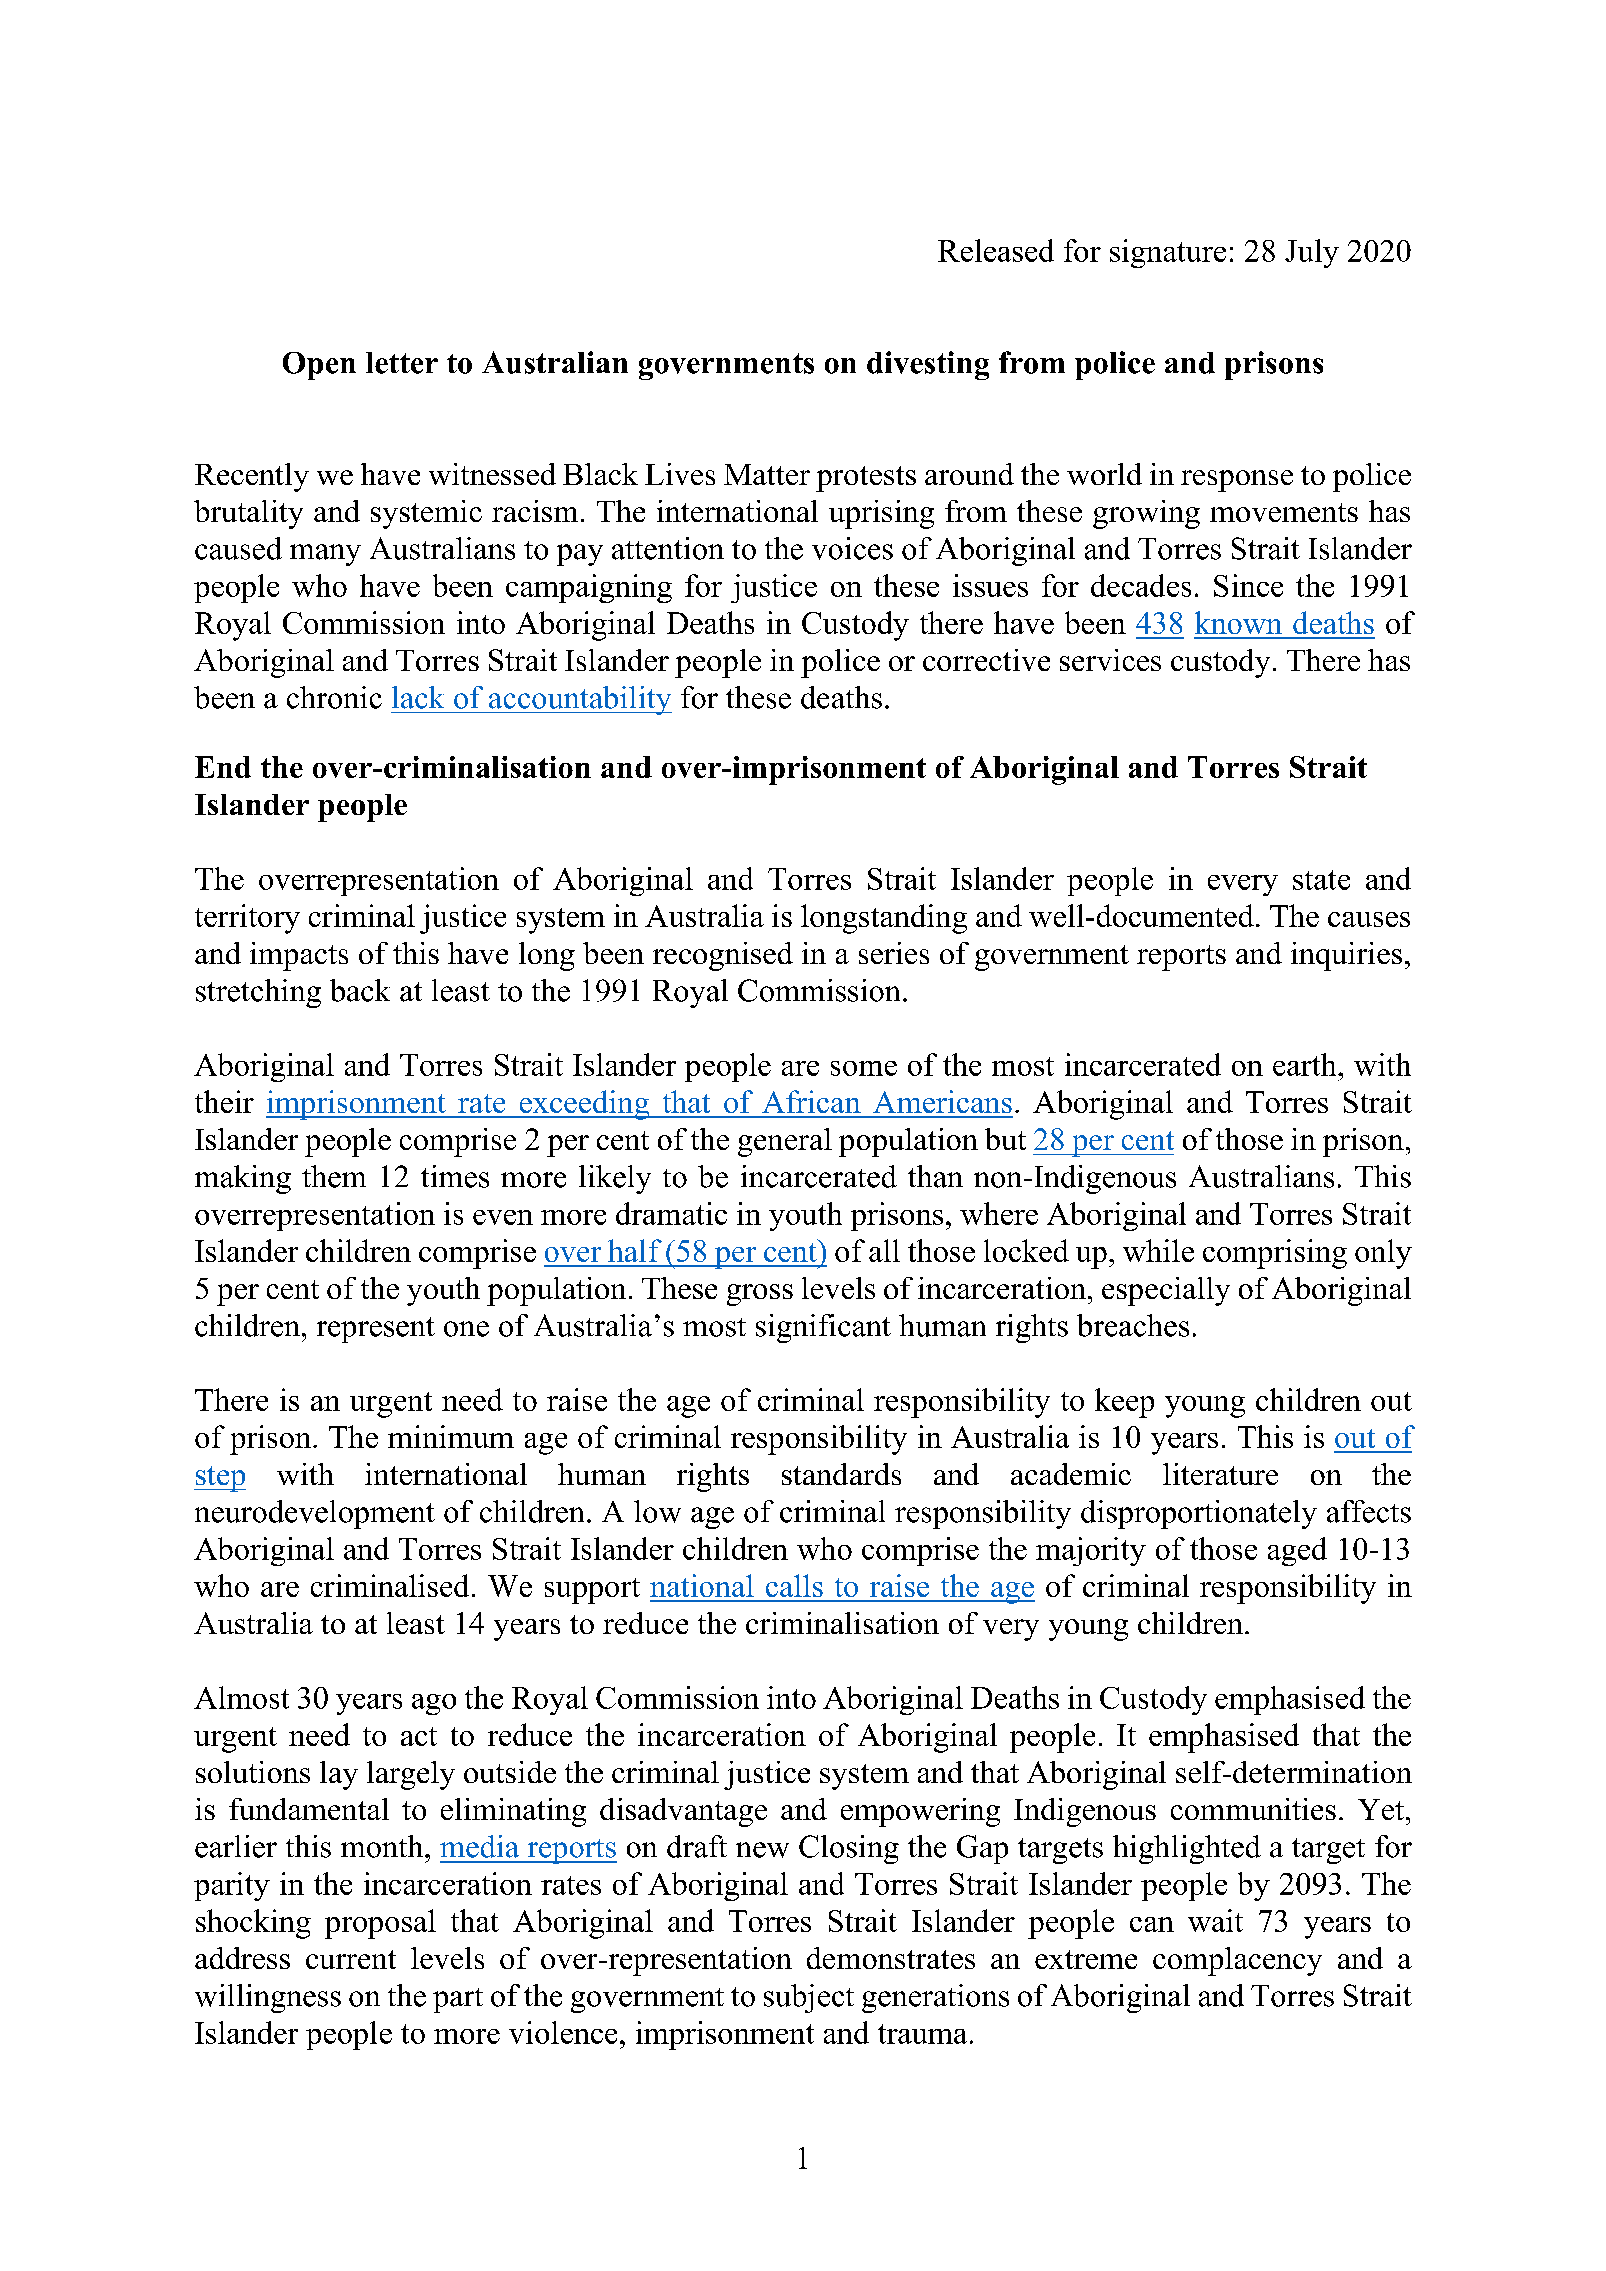  What do you see at coordinates (928, 365) in the screenshot?
I see `divesting` at bounding box center [928, 365].
